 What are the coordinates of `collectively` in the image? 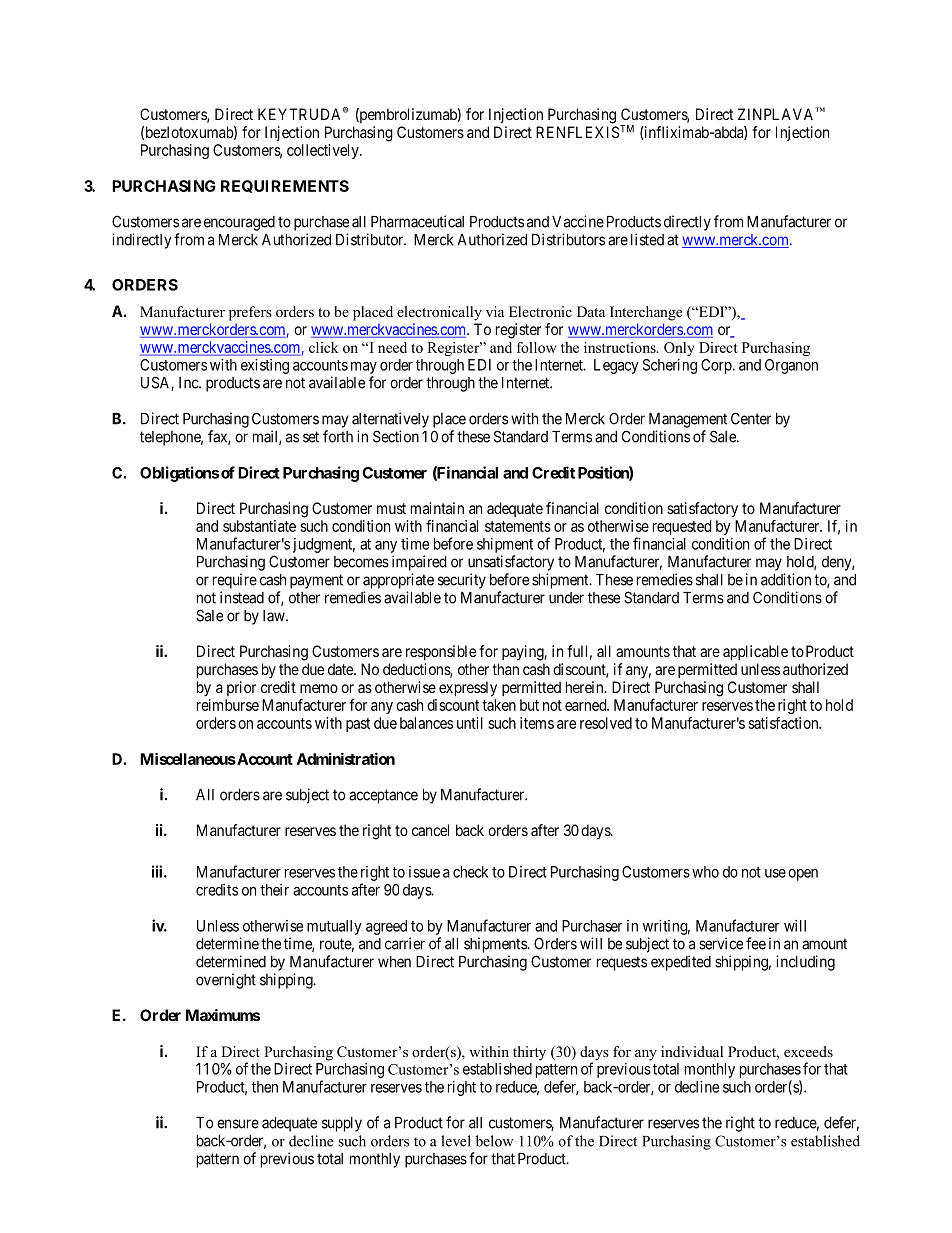 It's located at (324, 151).
